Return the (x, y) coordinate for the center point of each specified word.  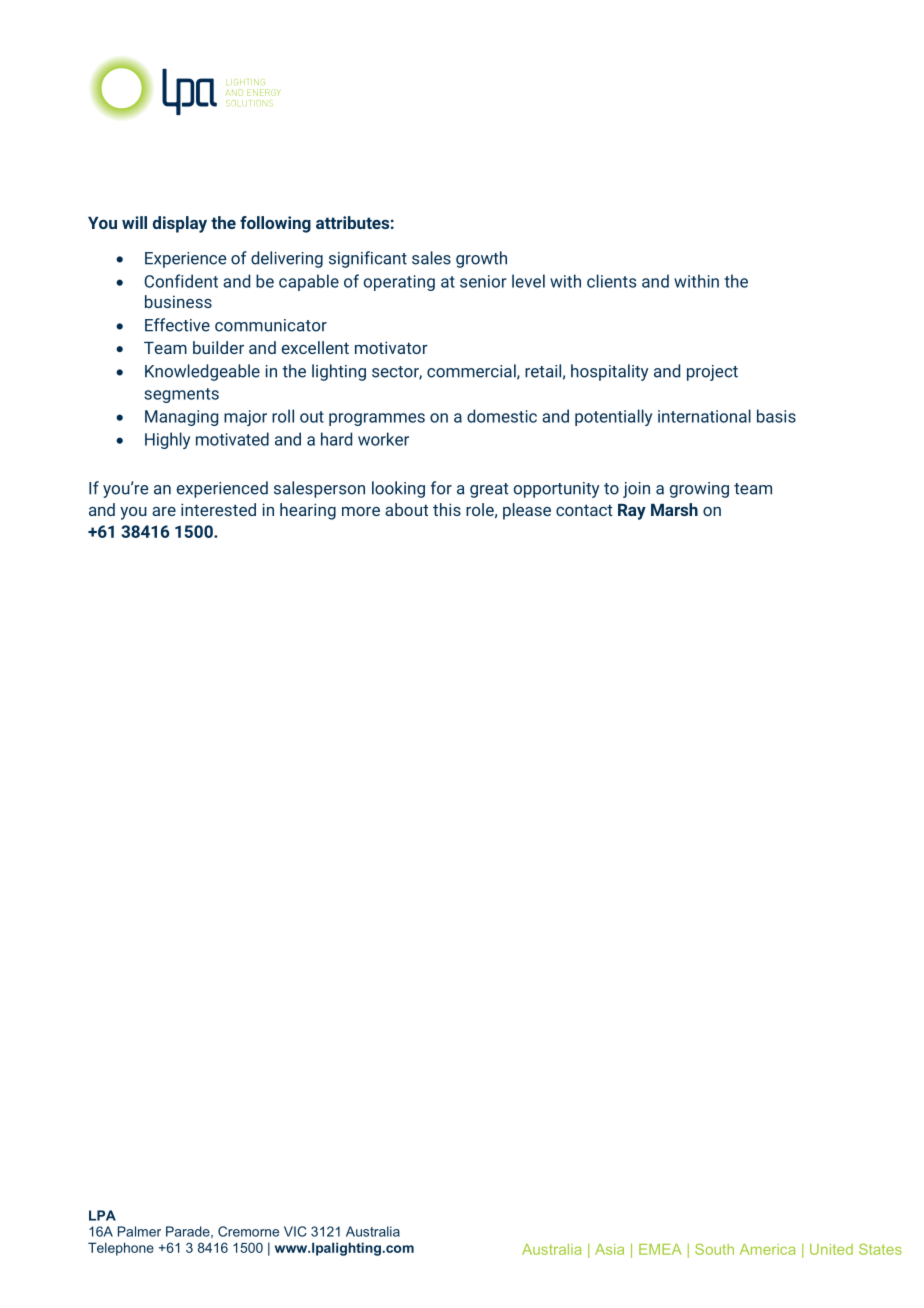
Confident (181, 281)
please (527, 511)
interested (218, 509)
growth (481, 259)
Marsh (674, 509)
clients (611, 281)
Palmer (139, 1231)
